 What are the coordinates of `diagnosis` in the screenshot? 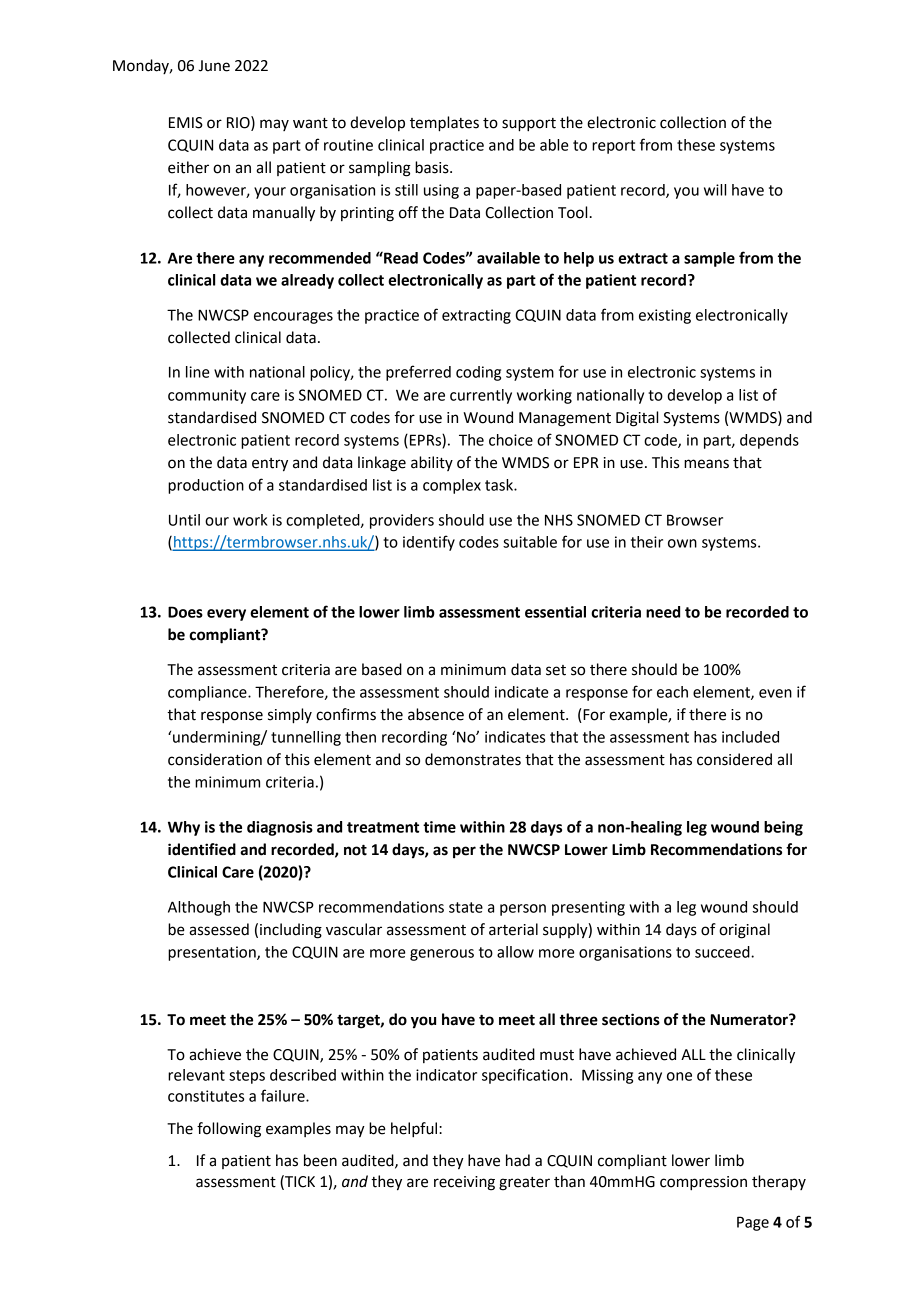 It's located at (280, 828).
